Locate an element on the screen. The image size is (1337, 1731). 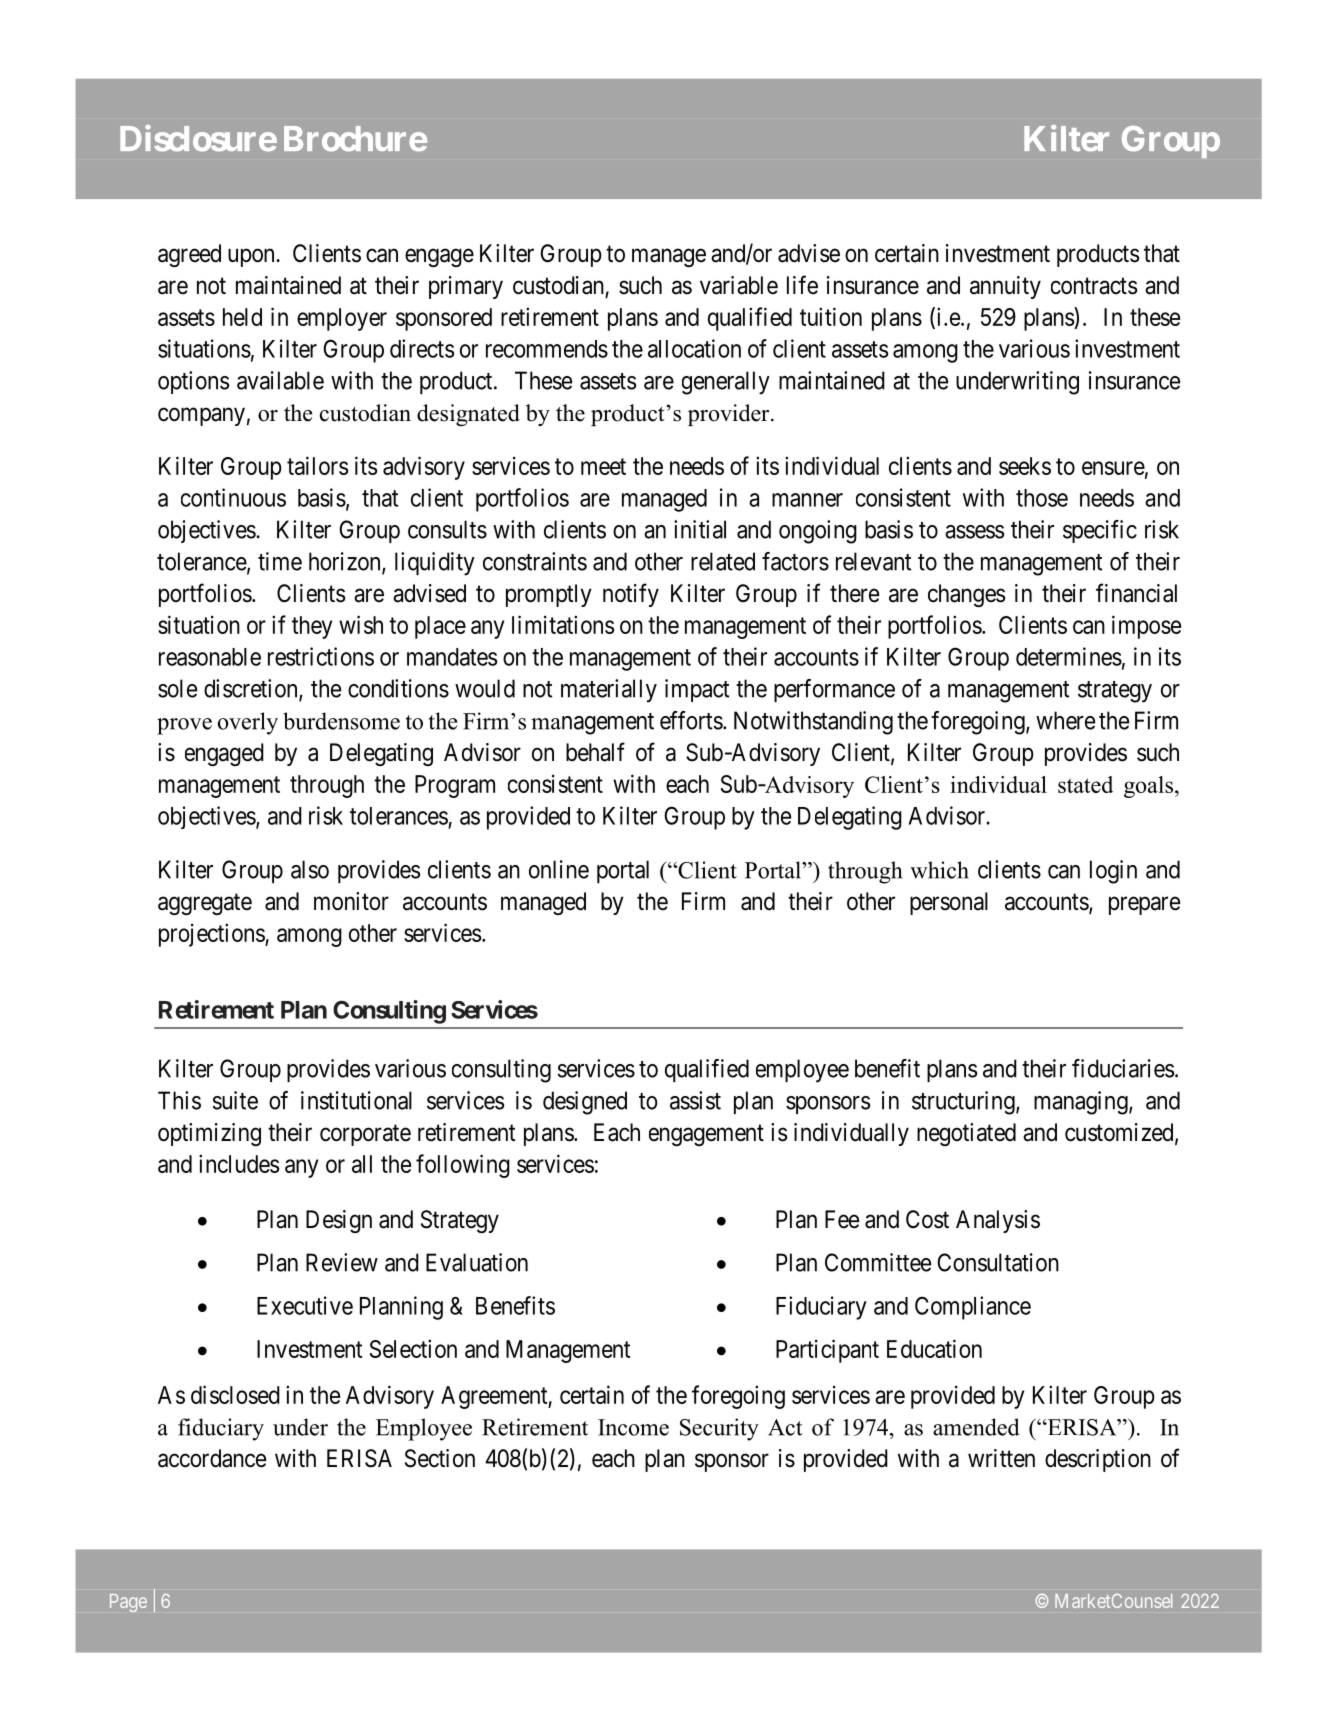
allocation is located at coordinates (694, 348).
